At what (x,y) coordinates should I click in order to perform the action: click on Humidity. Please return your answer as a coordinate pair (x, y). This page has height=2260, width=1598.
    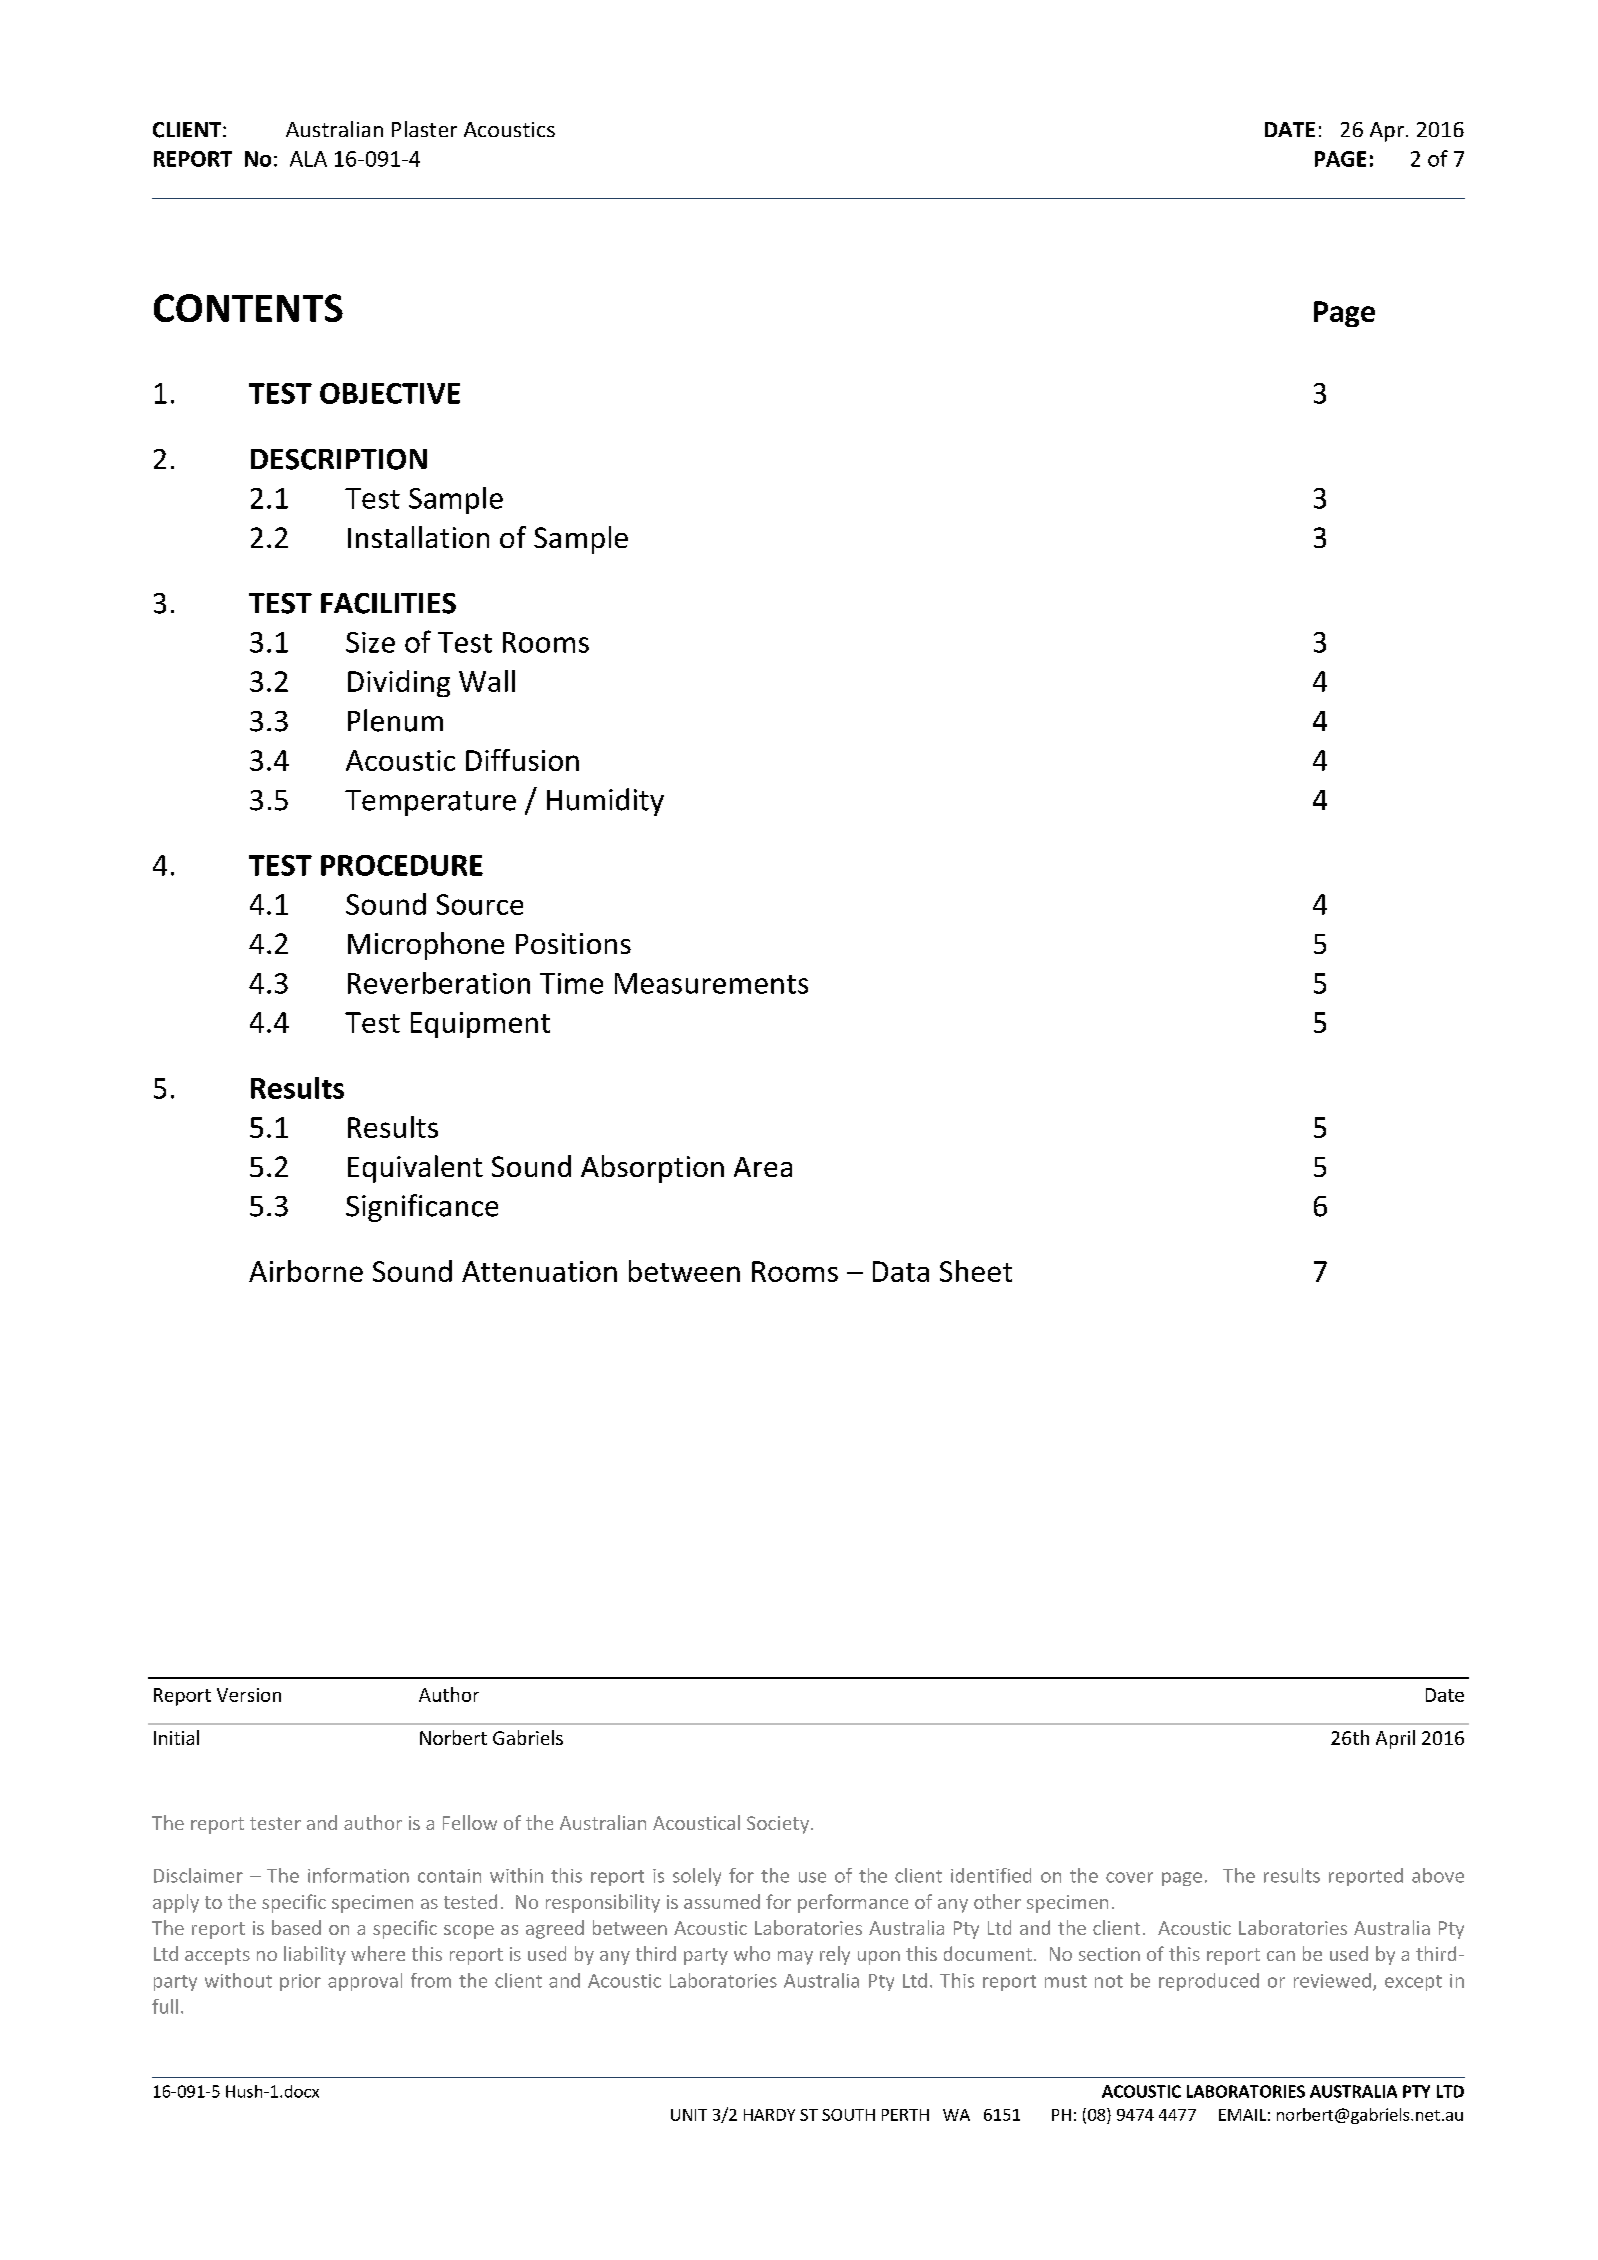
    Looking at the image, I should click on (605, 802).
